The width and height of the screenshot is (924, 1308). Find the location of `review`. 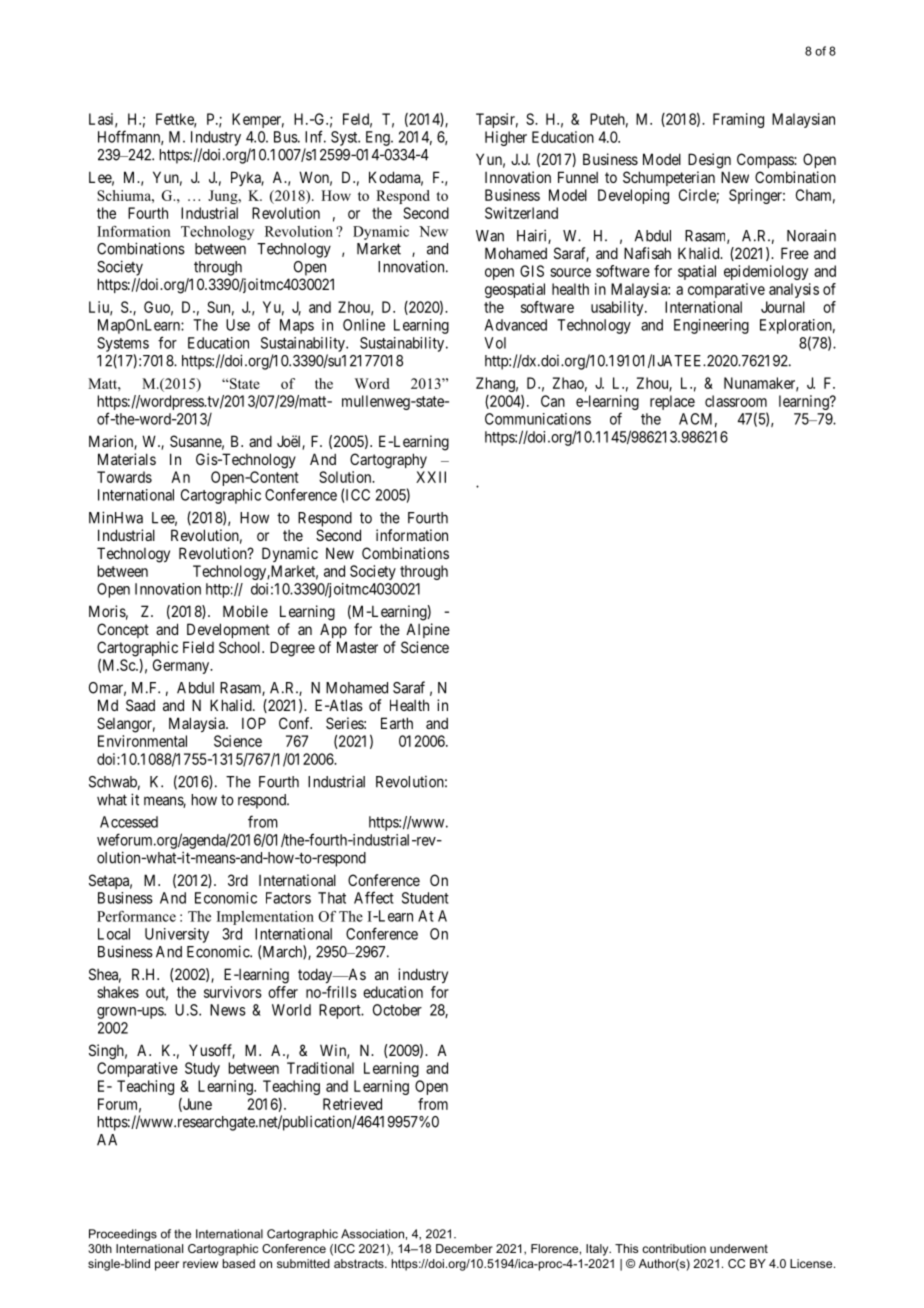

review is located at coordinates (200, 1263).
